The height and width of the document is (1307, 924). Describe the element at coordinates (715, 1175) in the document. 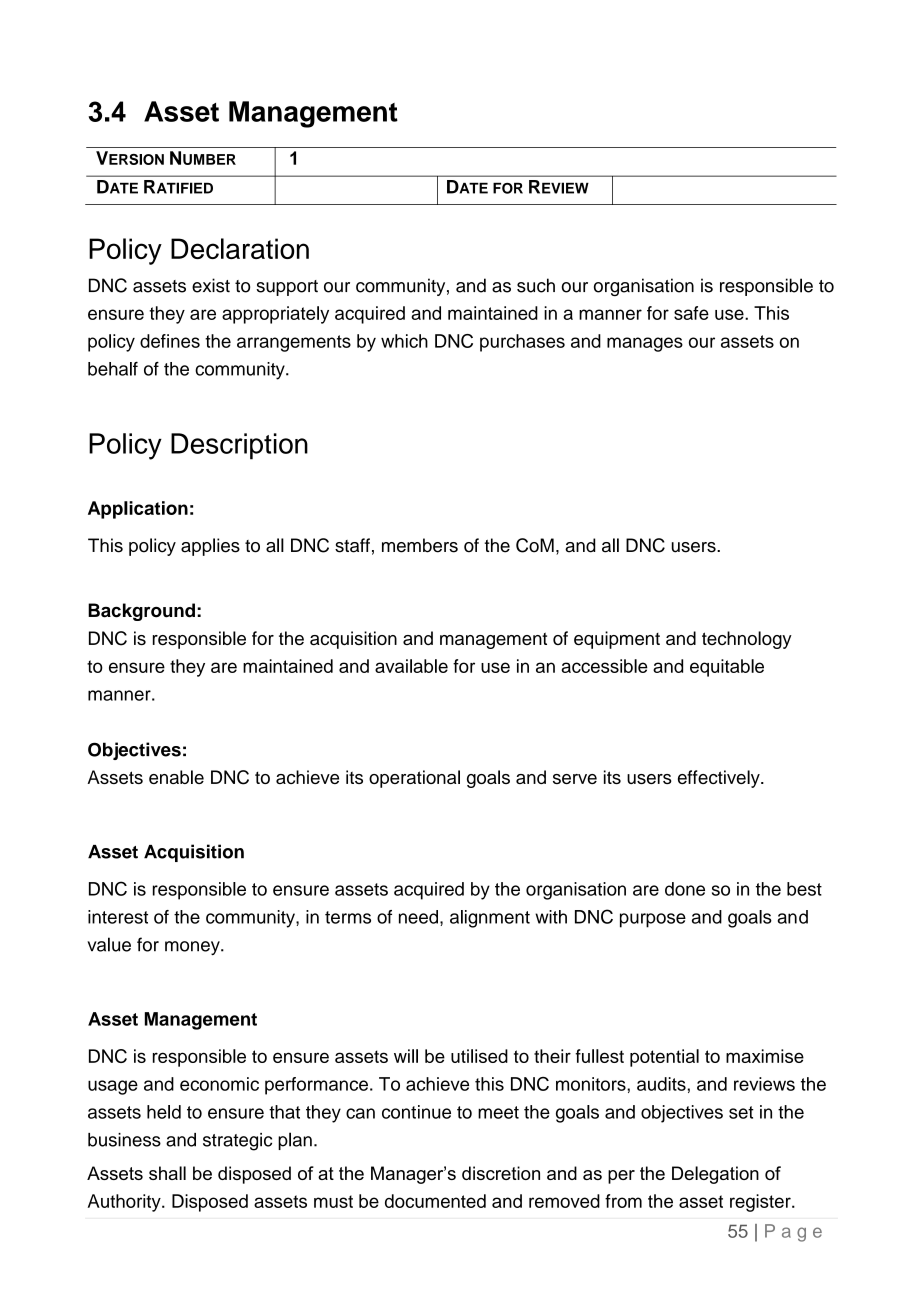

I see `Delegation` at that location.
